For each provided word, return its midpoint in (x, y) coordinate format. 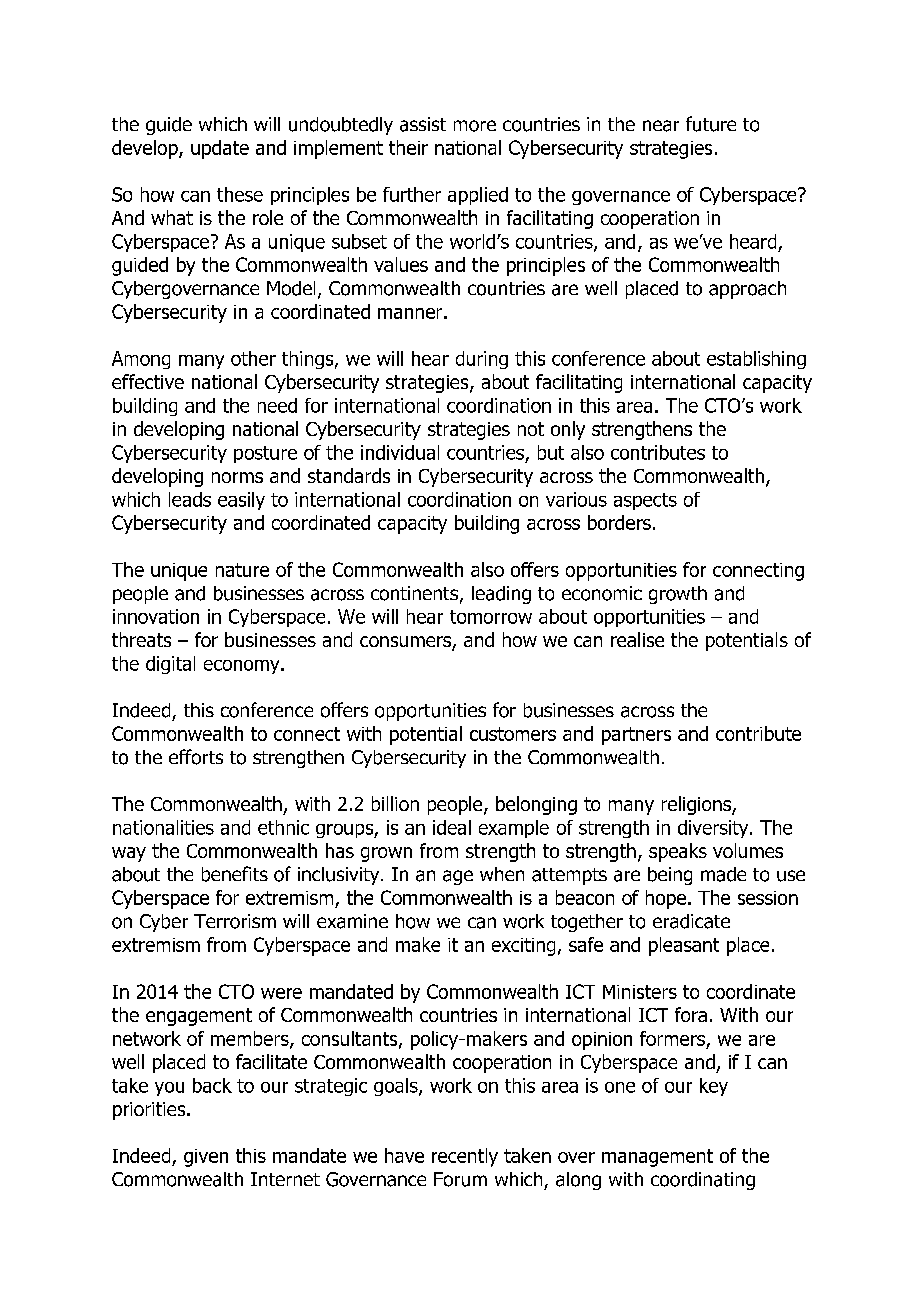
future (711, 124)
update (220, 149)
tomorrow (491, 617)
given (206, 1158)
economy (243, 667)
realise (637, 639)
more (475, 126)
